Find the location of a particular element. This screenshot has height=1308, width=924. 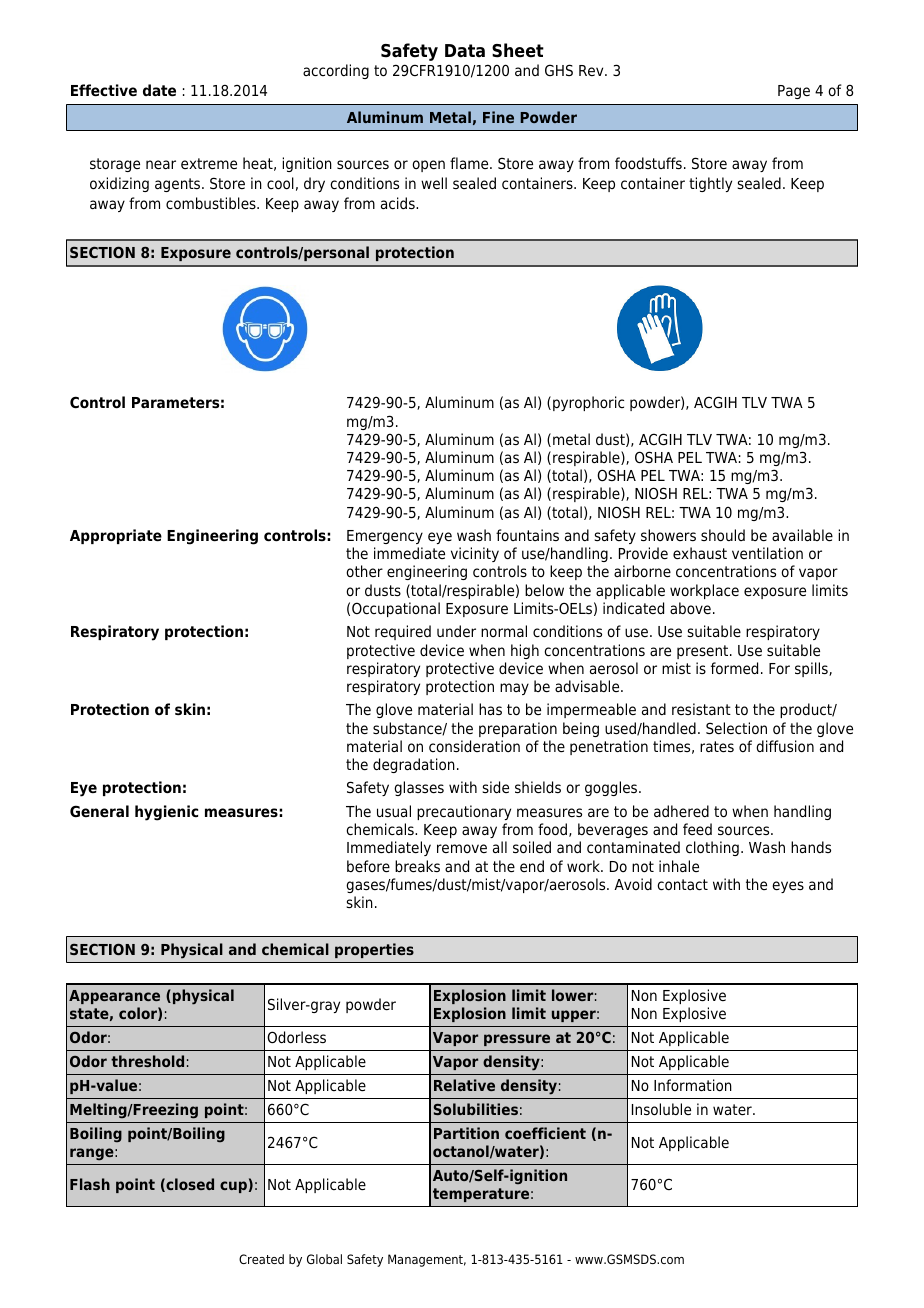

hygienic is located at coordinates (166, 813).
